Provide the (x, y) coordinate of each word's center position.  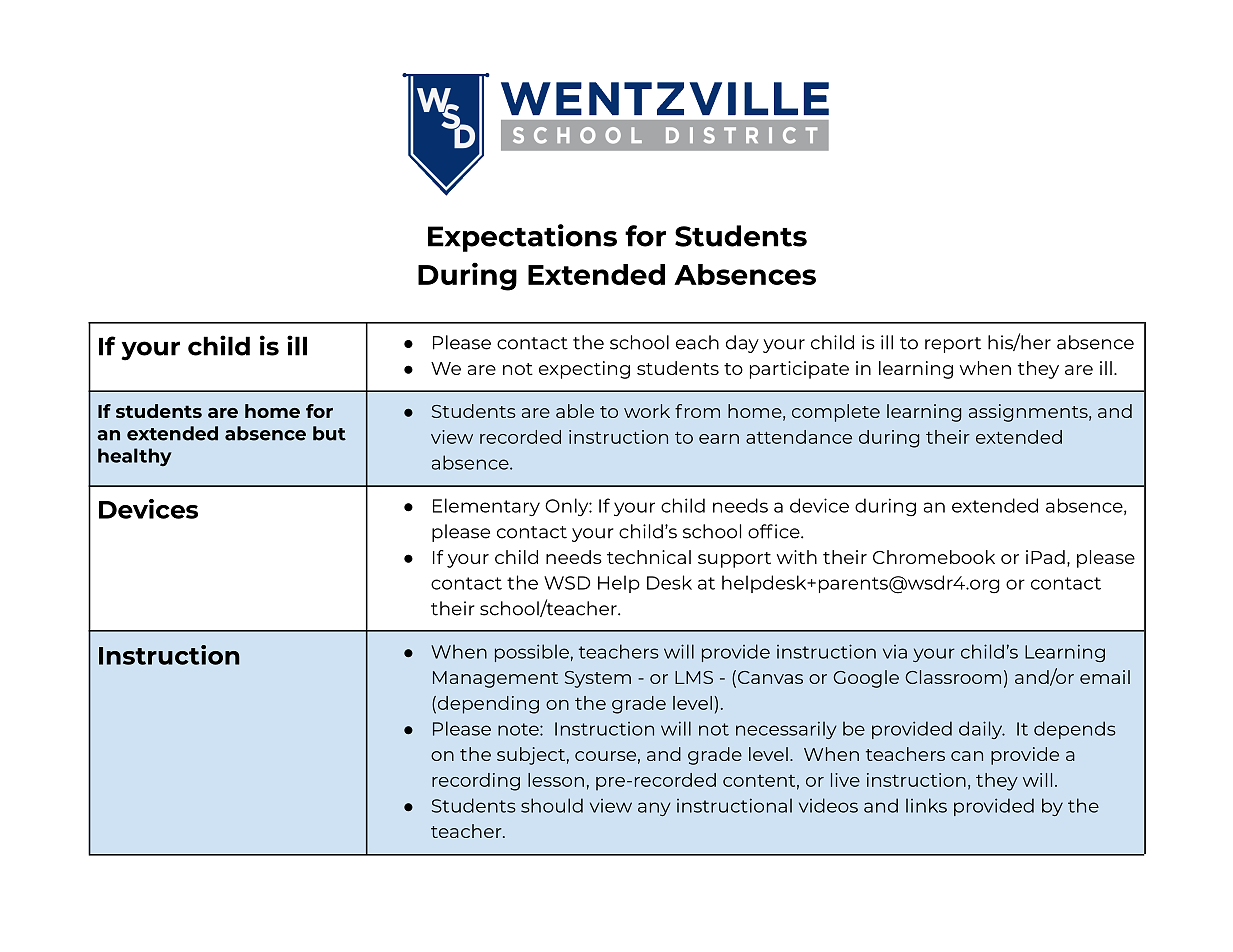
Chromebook (934, 557)
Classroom (953, 677)
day (742, 344)
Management (495, 679)
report (953, 345)
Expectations (522, 238)
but (329, 433)
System (598, 679)
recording (476, 782)
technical (649, 557)
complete (836, 413)
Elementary (486, 507)
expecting (584, 370)
